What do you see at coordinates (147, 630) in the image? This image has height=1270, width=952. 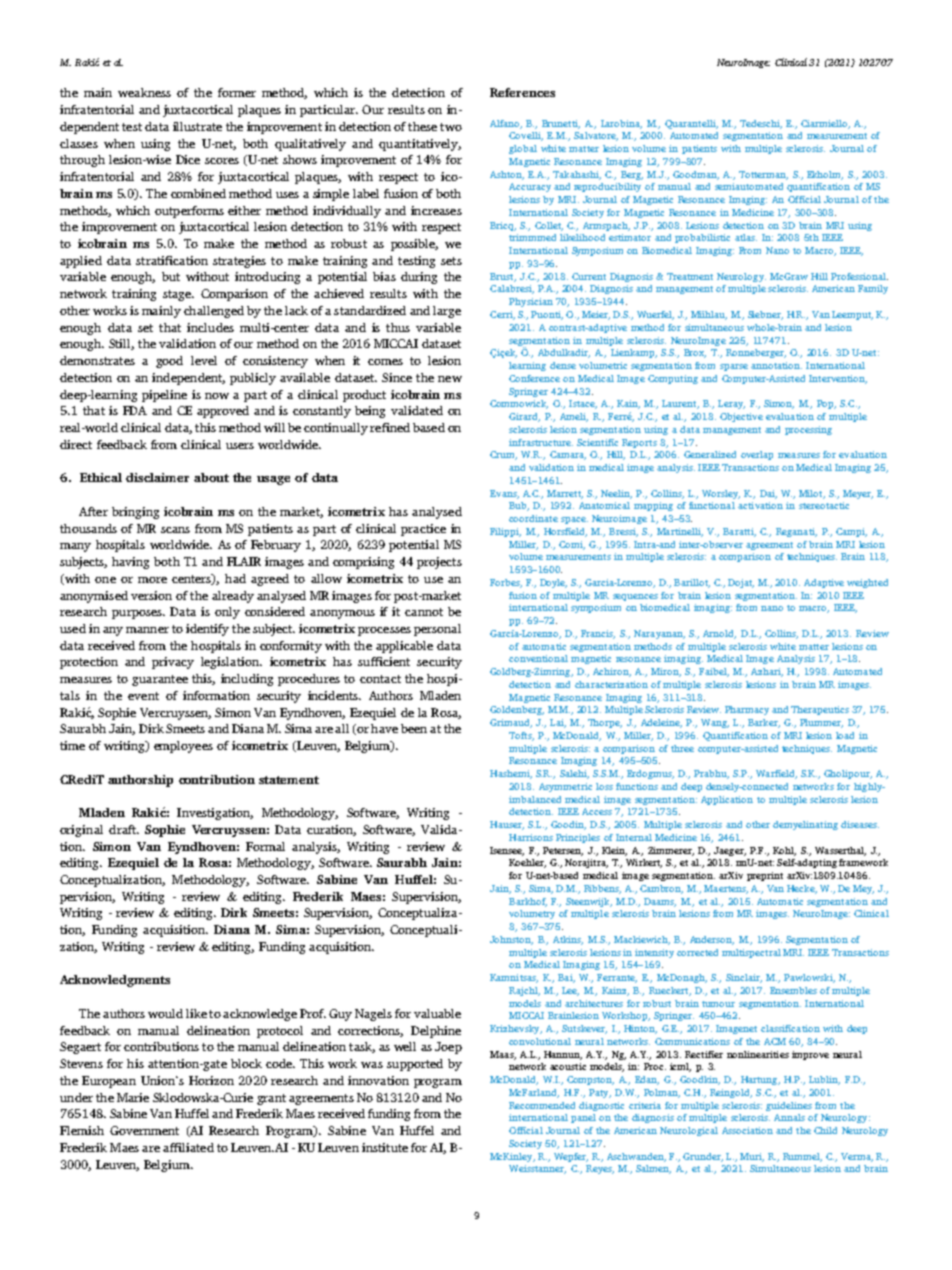 I see `manner` at bounding box center [147, 630].
